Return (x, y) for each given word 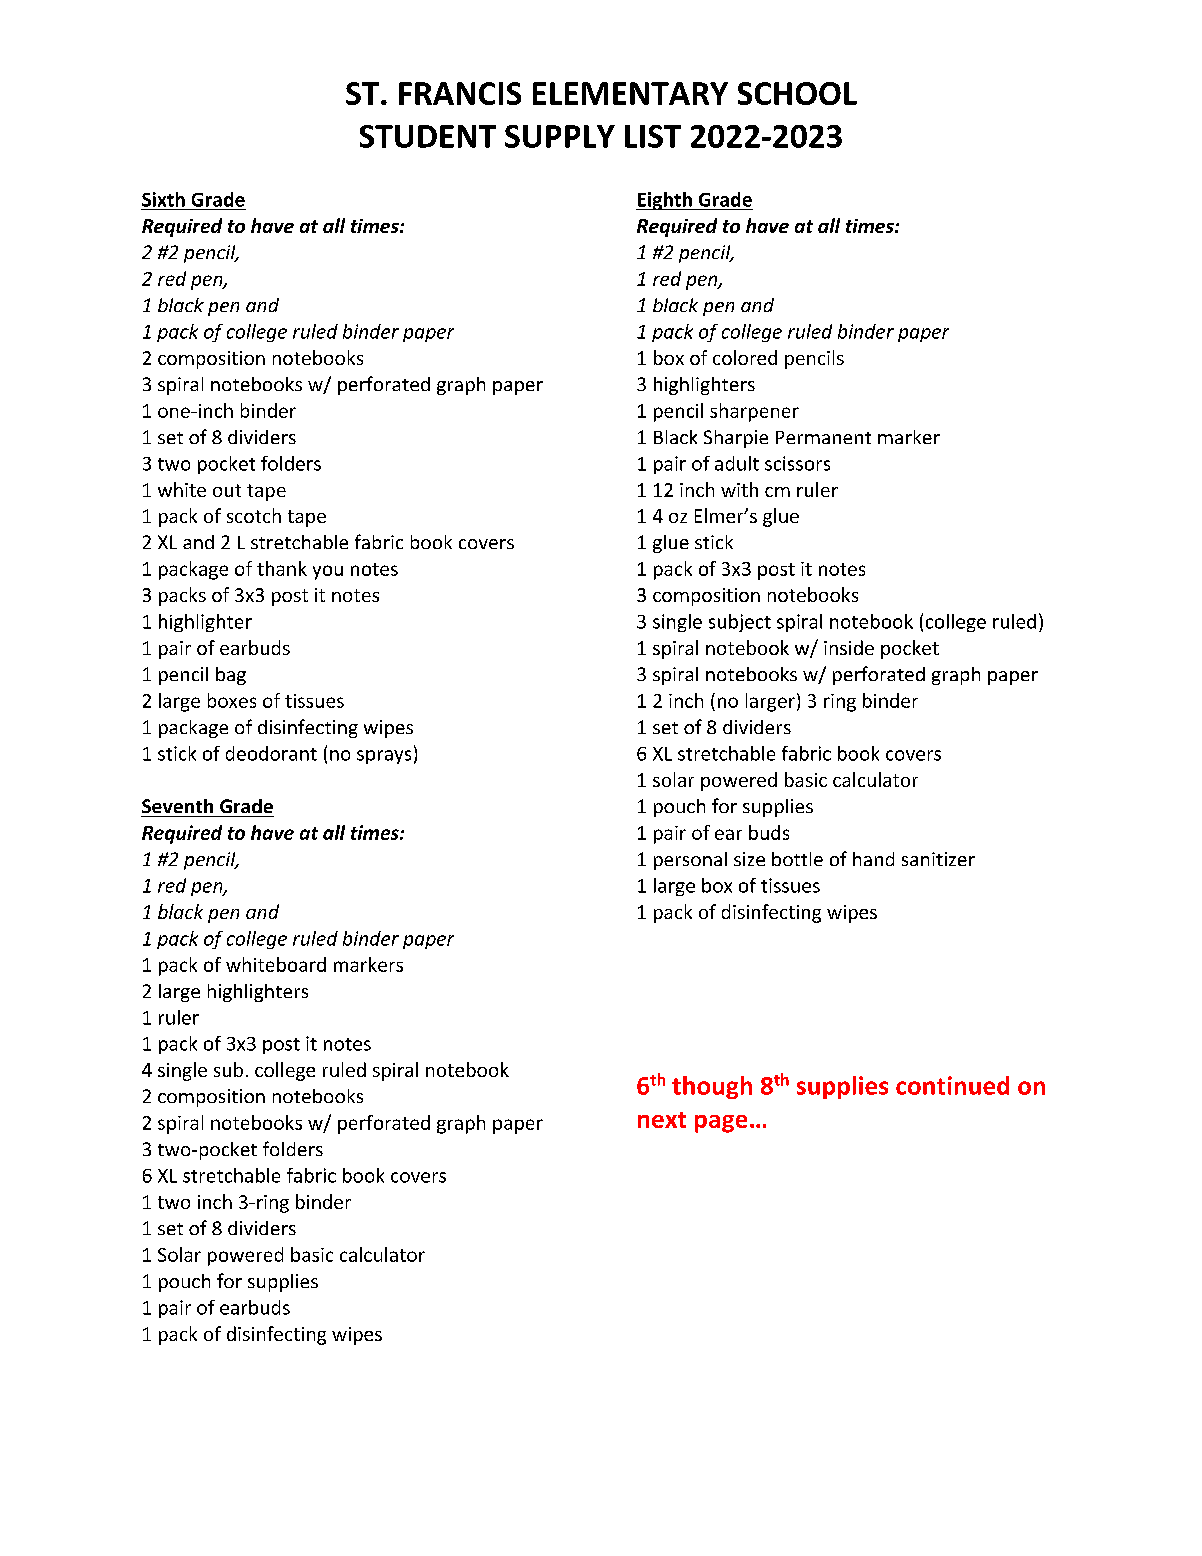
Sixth (163, 199)
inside (849, 647)
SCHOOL (797, 93)
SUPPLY (560, 136)
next (662, 1120)
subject (740, 623)
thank (282, 568)
